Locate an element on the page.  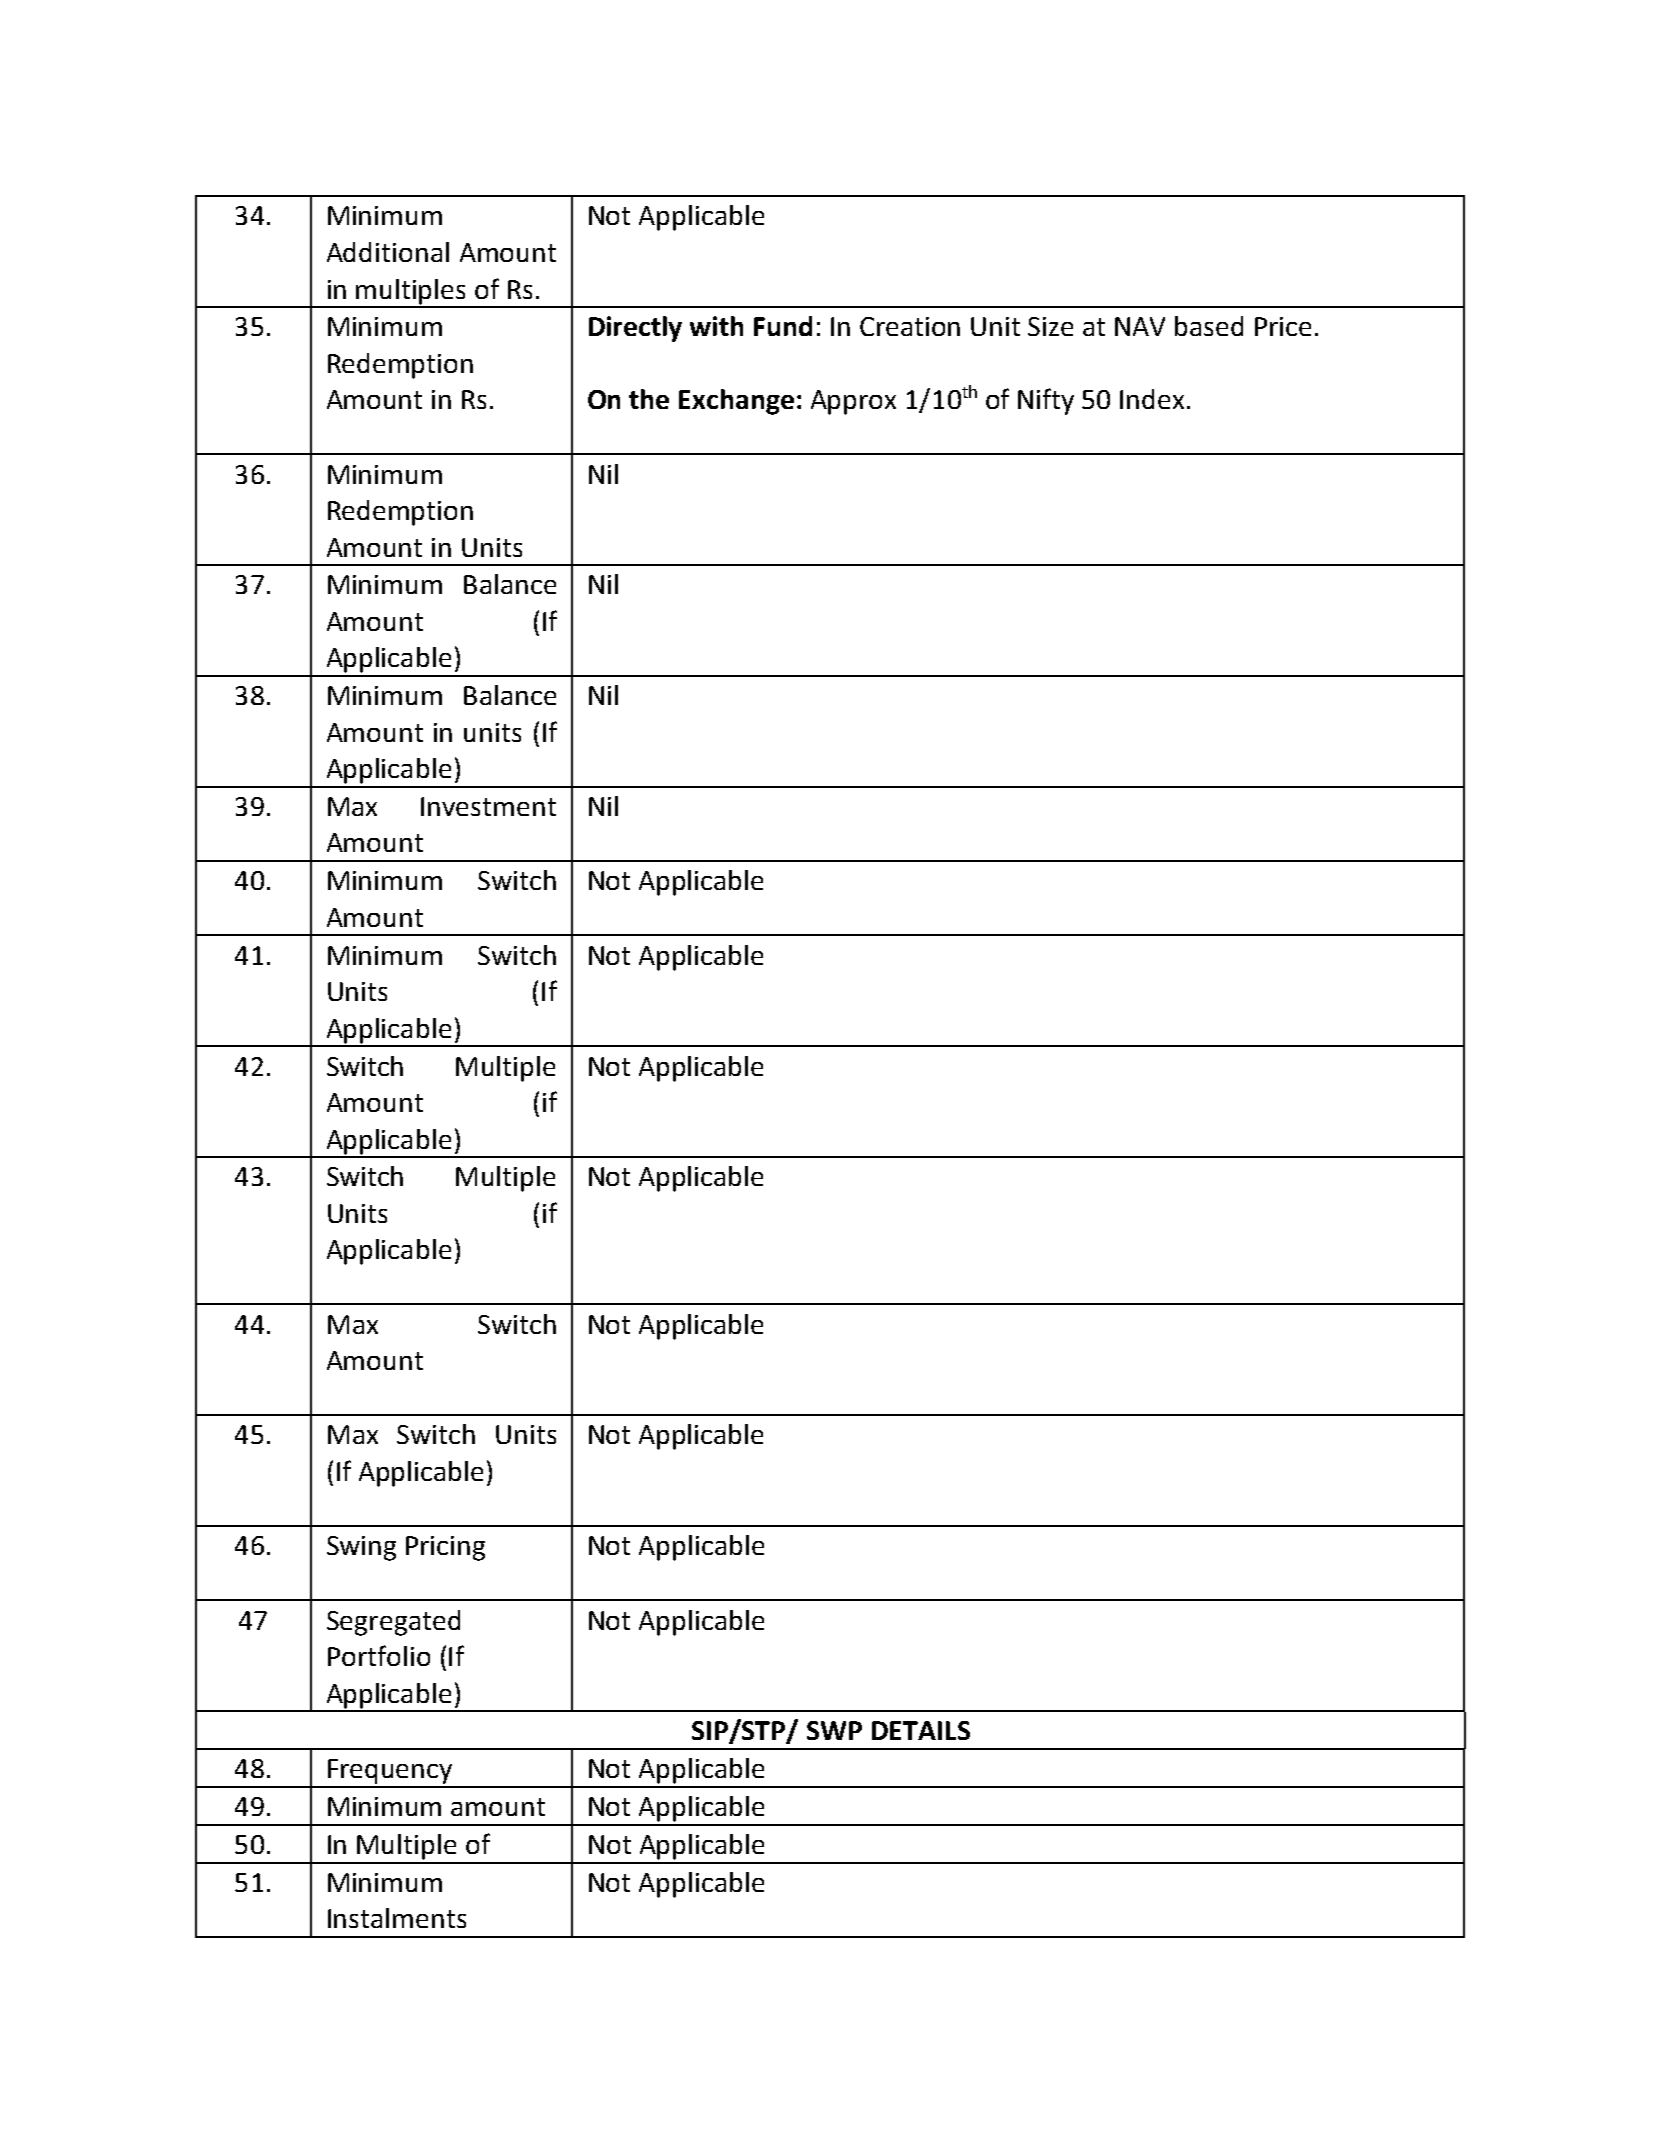
Segregated is located at coordinates (393, 1623).
